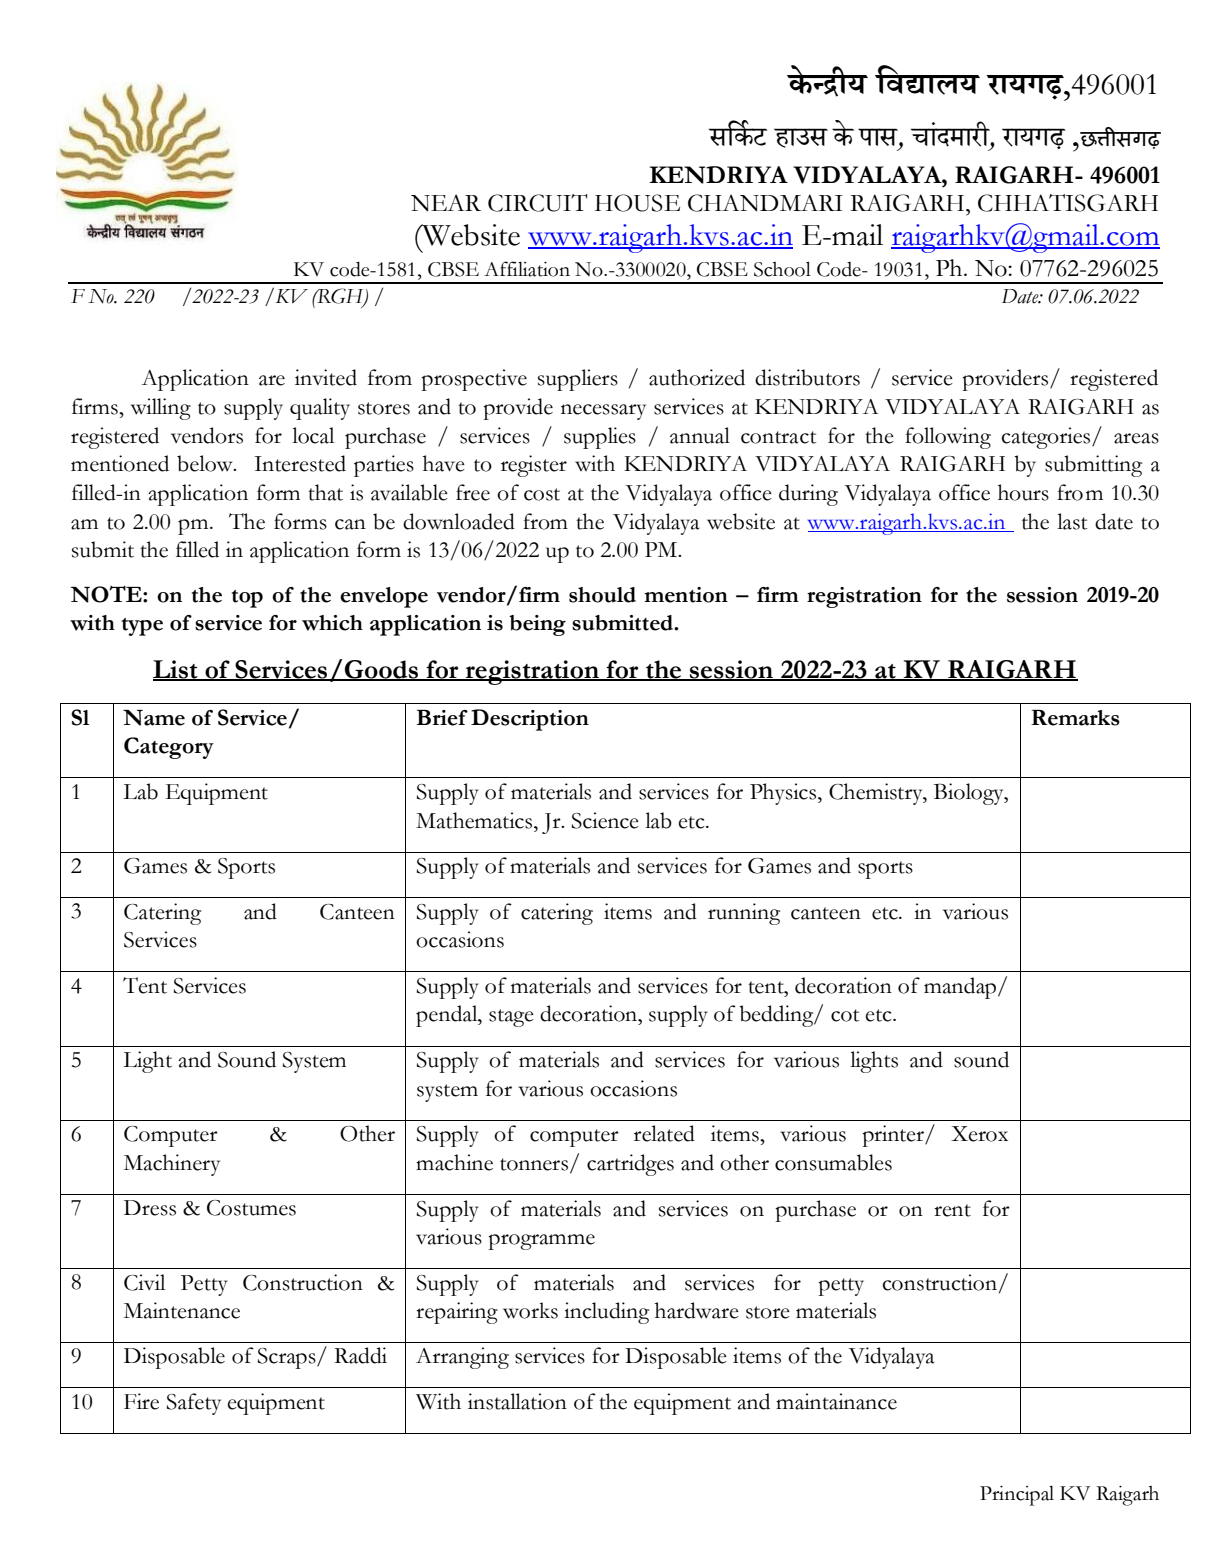 This screenshot has height=1560, width=1206. I want to click on NEAR, so click(446, 203).
